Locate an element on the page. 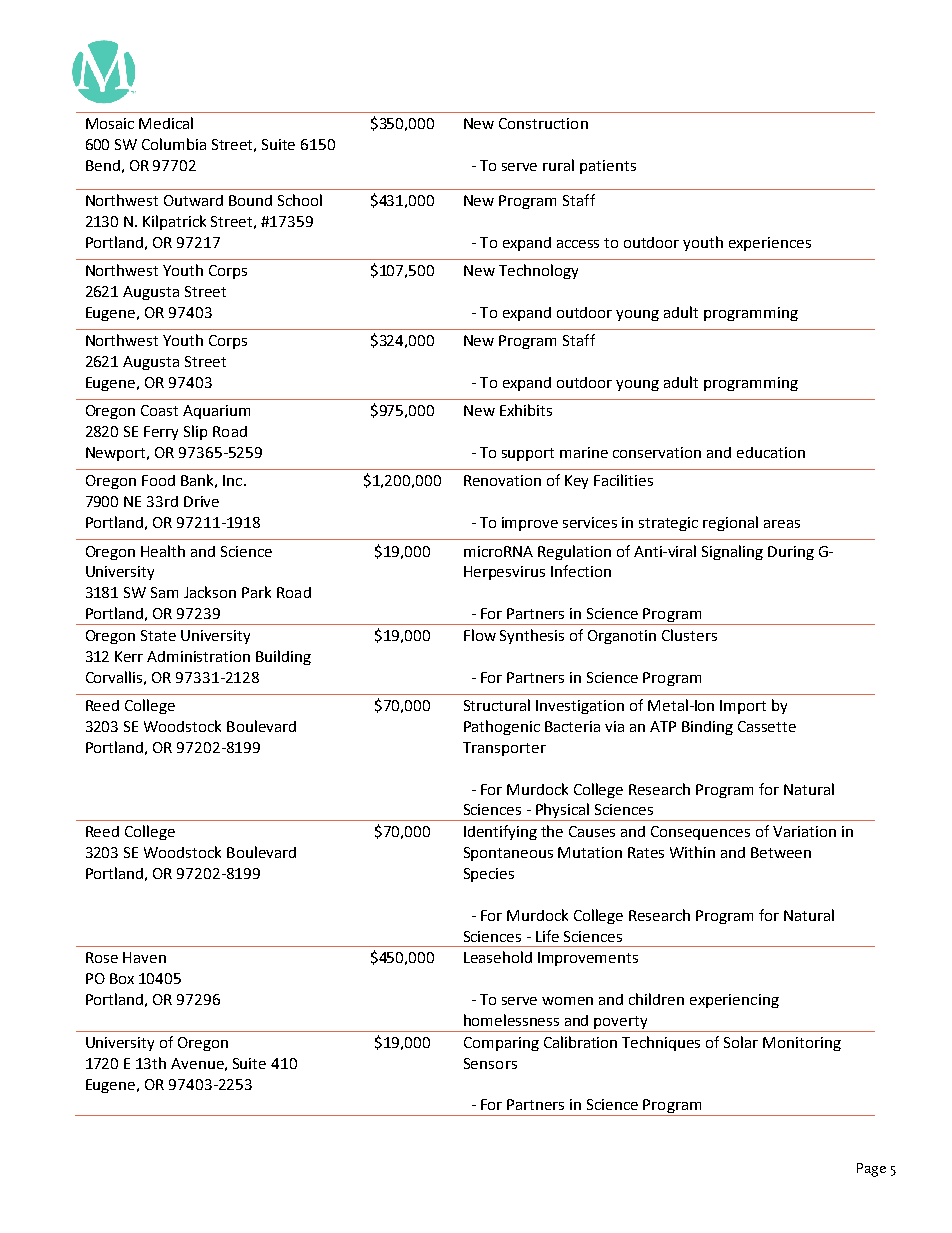 The image size is (952, 1233). Sensors is located at coordinates (490, 1063).
